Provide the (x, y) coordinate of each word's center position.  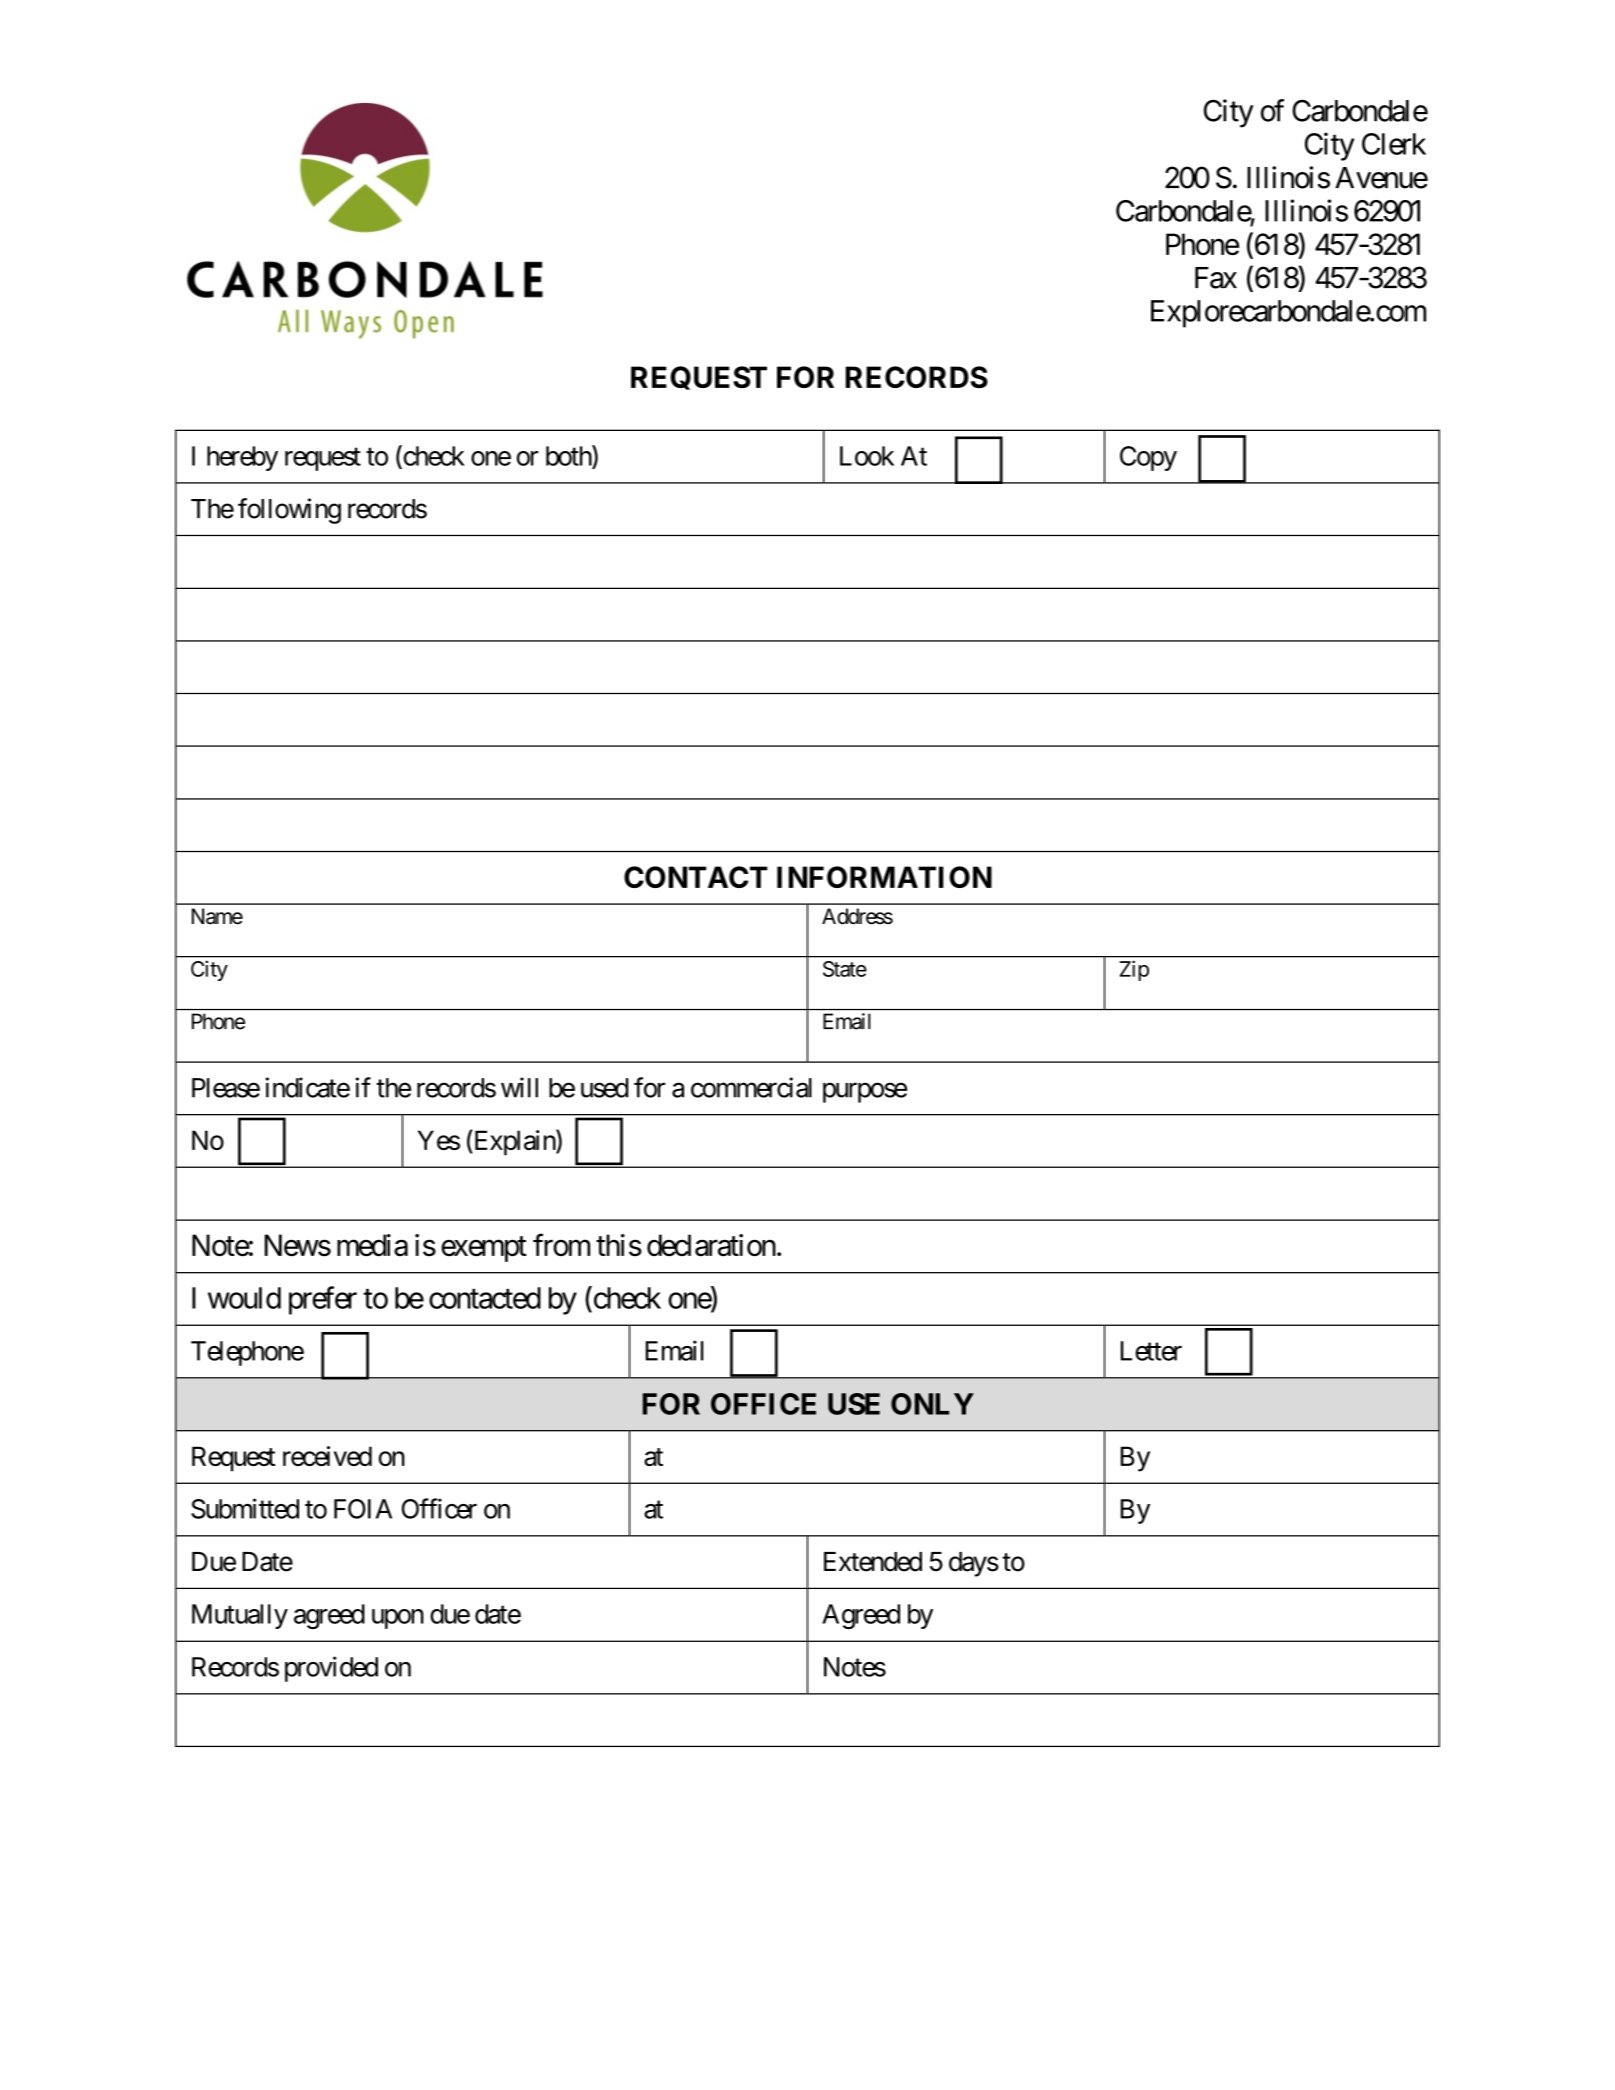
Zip (1134, 970)
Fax (1216, 278)
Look (867, 456)
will (519, 1087)
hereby (242, 458)
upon (398, 1619)
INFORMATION (884, 877)
